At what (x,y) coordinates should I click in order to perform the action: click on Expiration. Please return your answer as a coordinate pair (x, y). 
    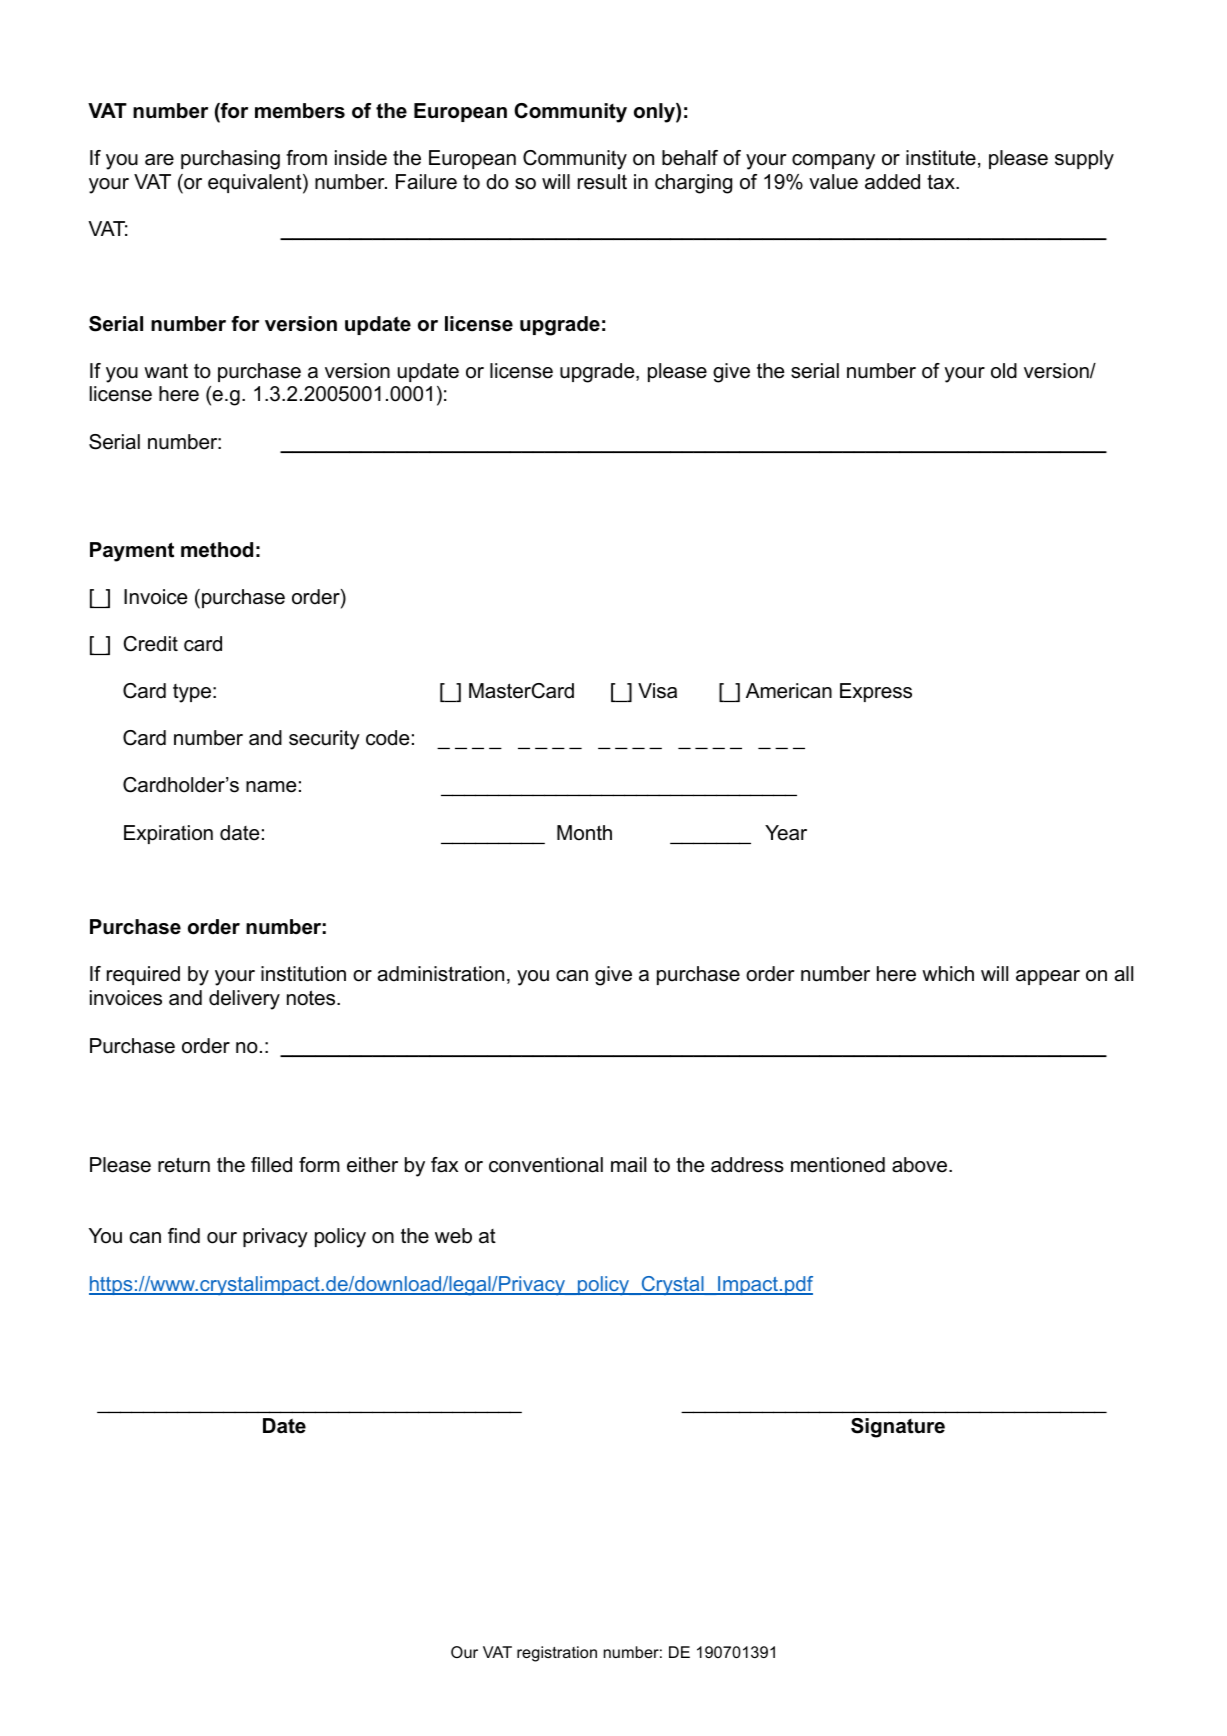
    Looking at the image, I should click on (168, 834).
